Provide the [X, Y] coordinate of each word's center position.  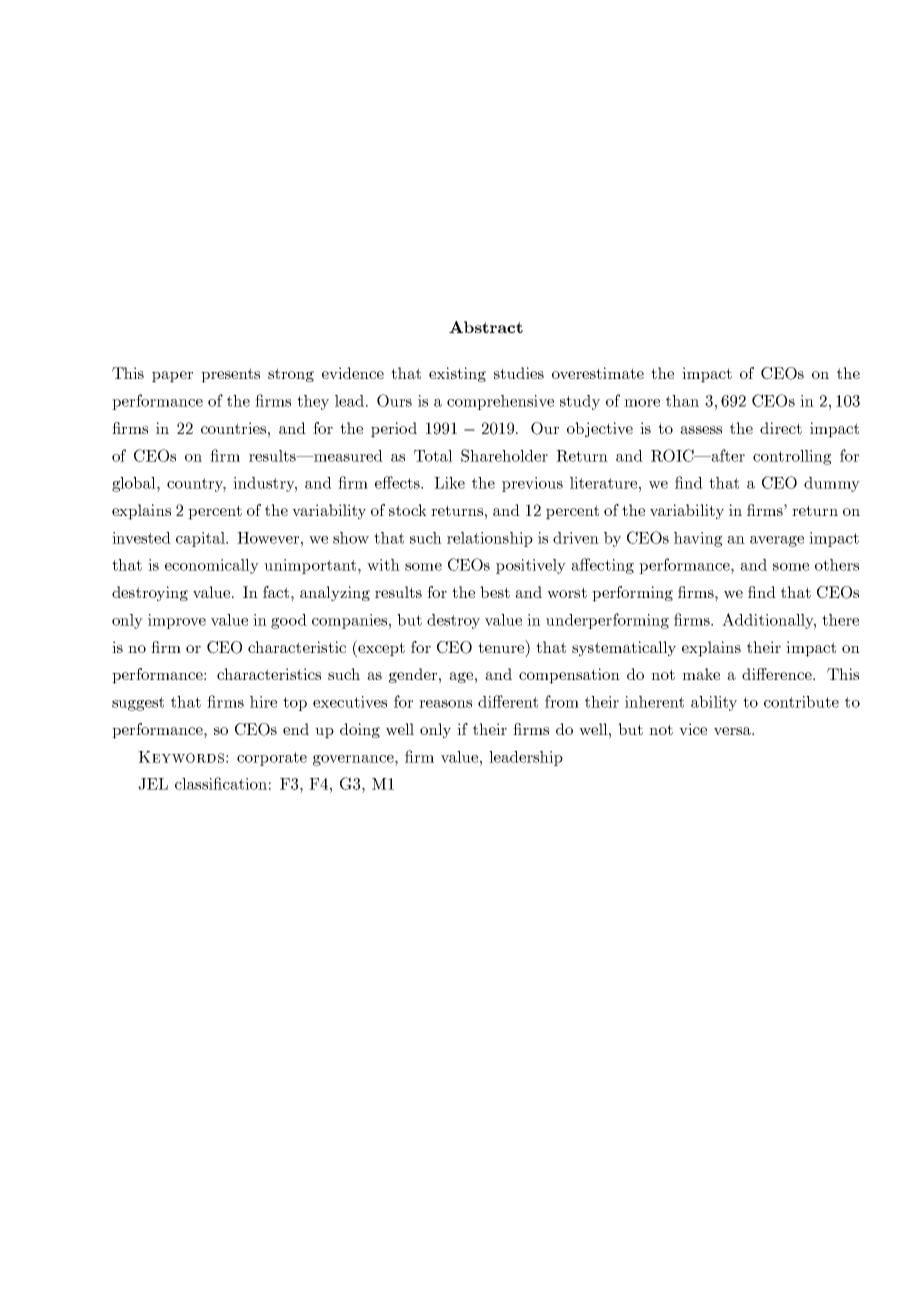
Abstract [486, 327]
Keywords [181, 757]
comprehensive [500, 402]
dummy [832, 484]
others [837, 565]
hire [263, 702]
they [313, 402]
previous [532, 484]
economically [212, 566]
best [495, 592]
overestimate [598, 373]
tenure [502, 646]
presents [230, 375]
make [701, 674]
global [135, 484]
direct [781, 428]
